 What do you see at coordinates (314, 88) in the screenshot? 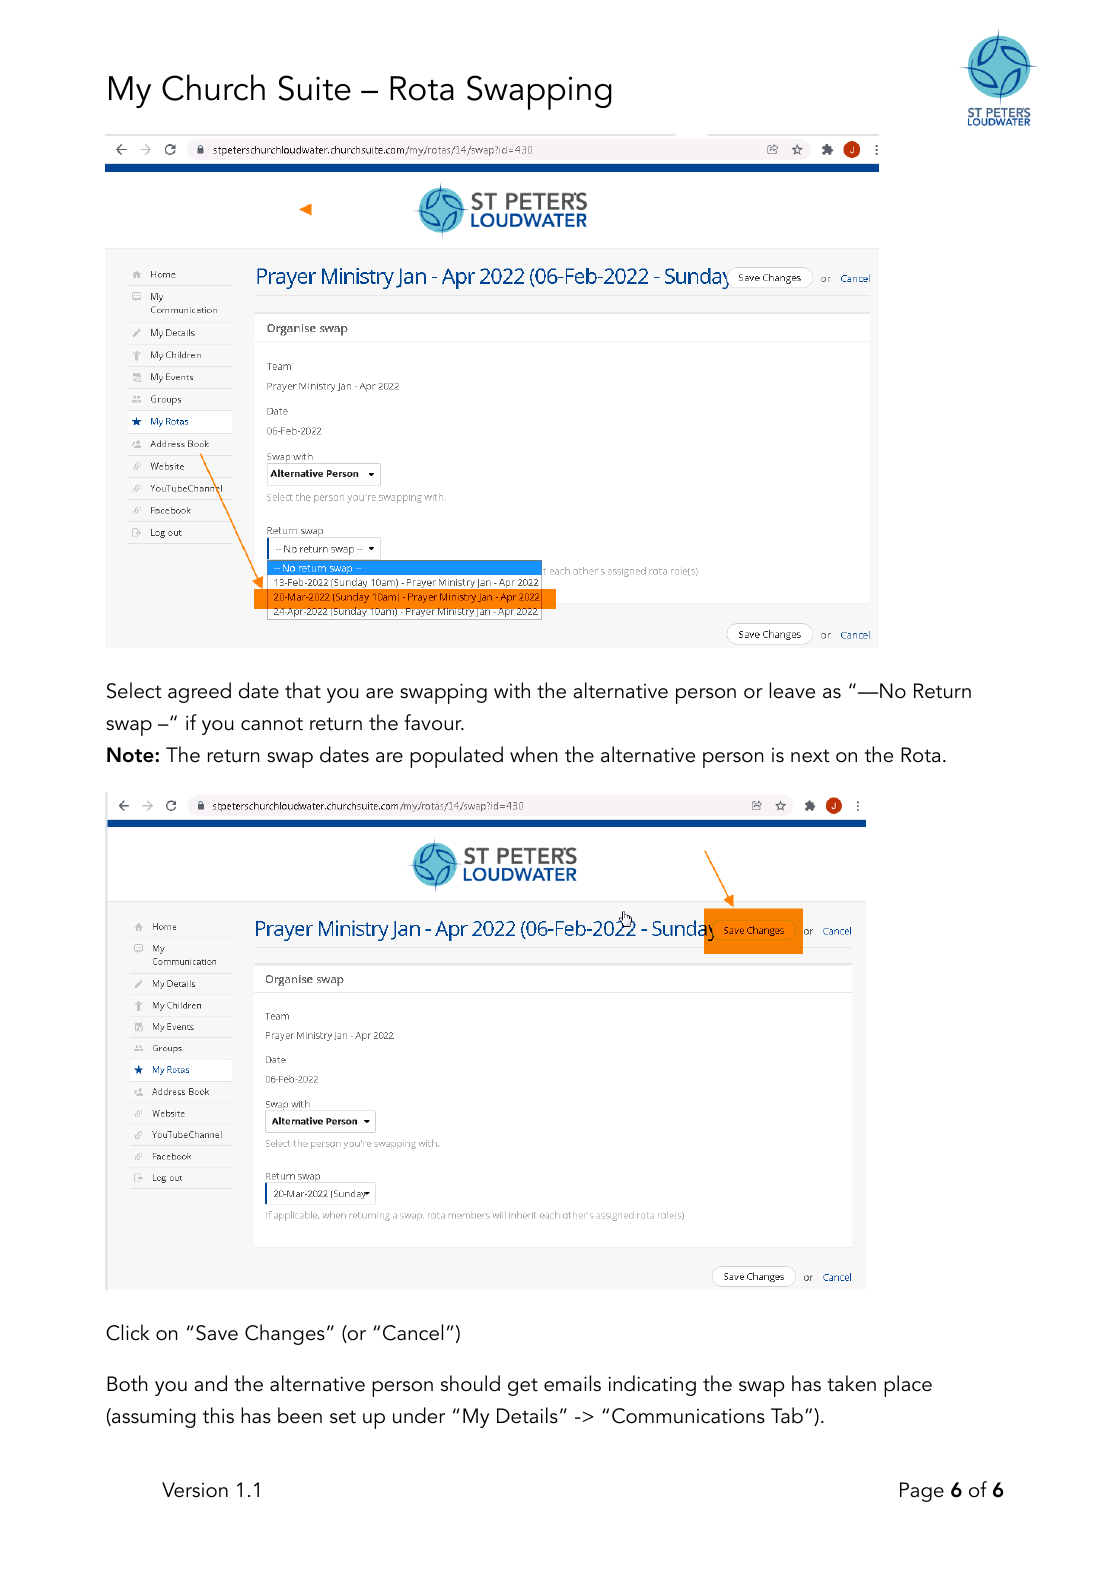
I see `Suite` at bounding box center [314, 88].
